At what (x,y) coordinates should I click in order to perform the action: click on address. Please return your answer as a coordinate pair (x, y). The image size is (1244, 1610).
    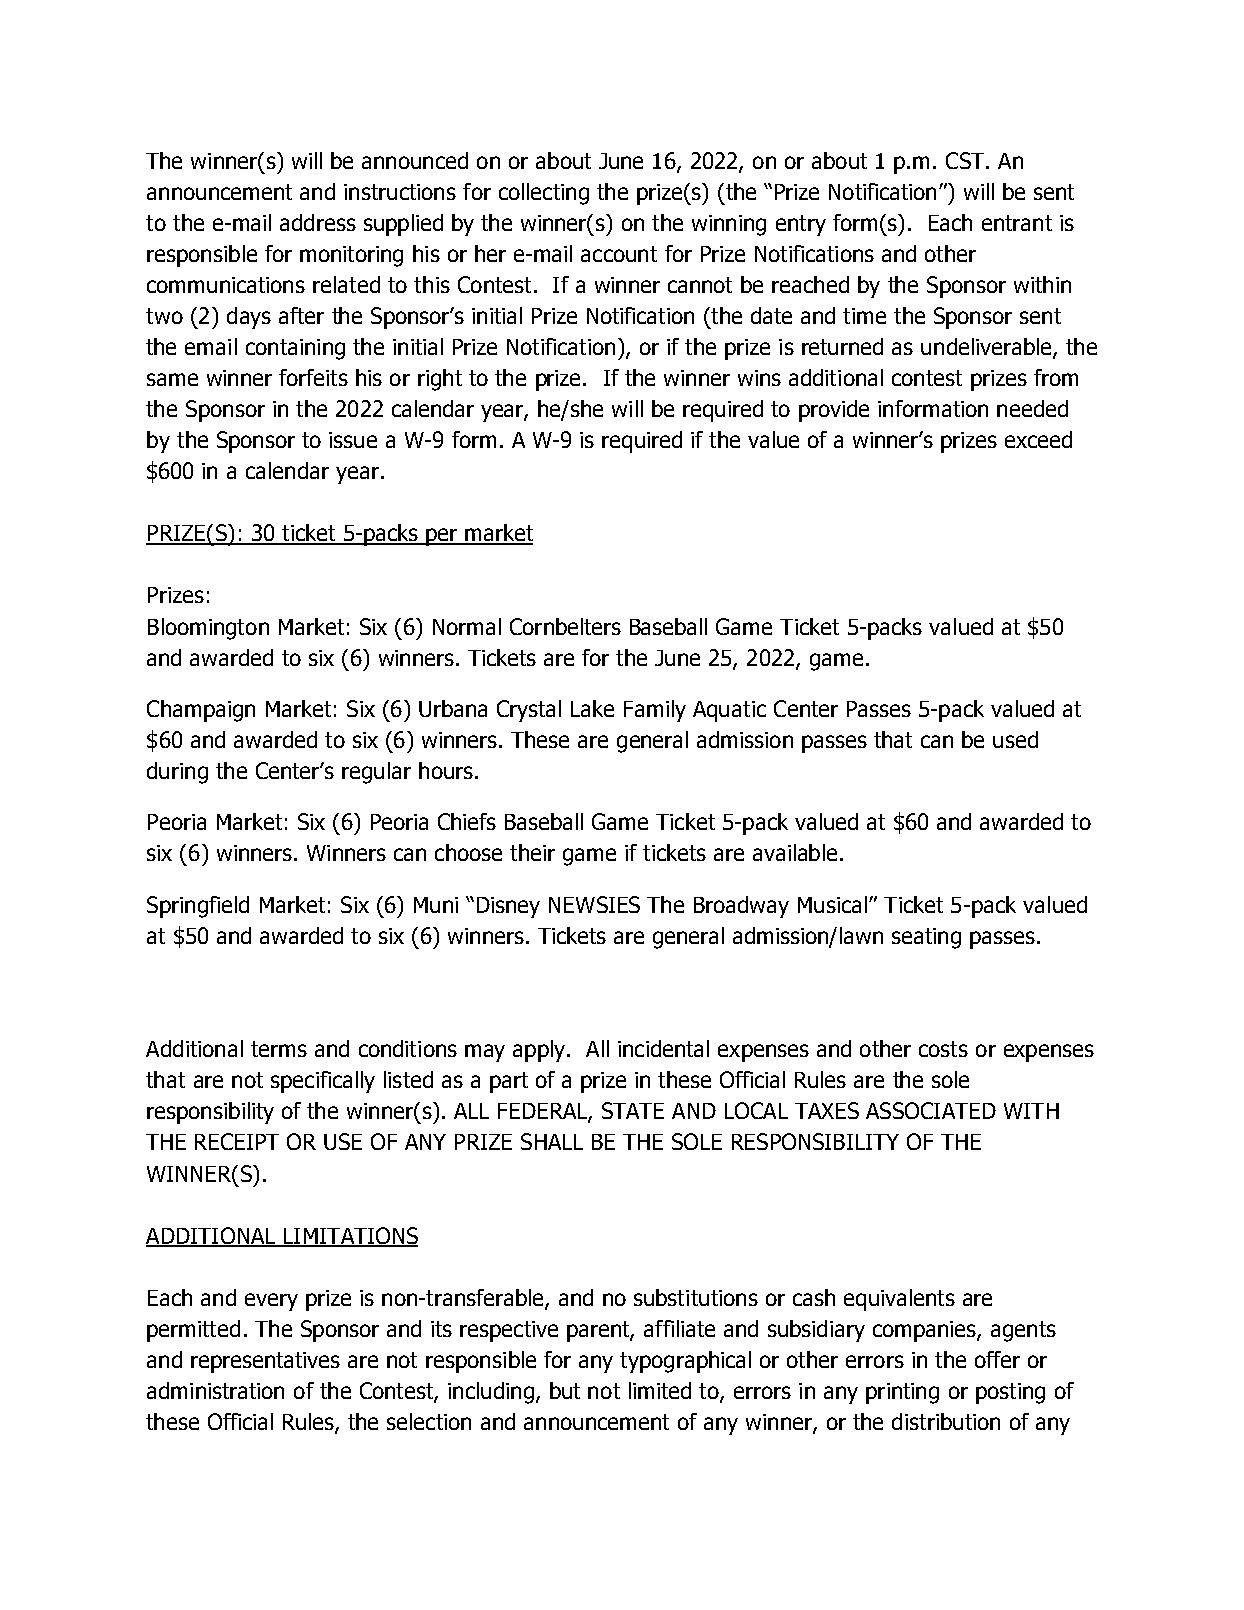
    Looking at the image, I should click on (318, 222).
